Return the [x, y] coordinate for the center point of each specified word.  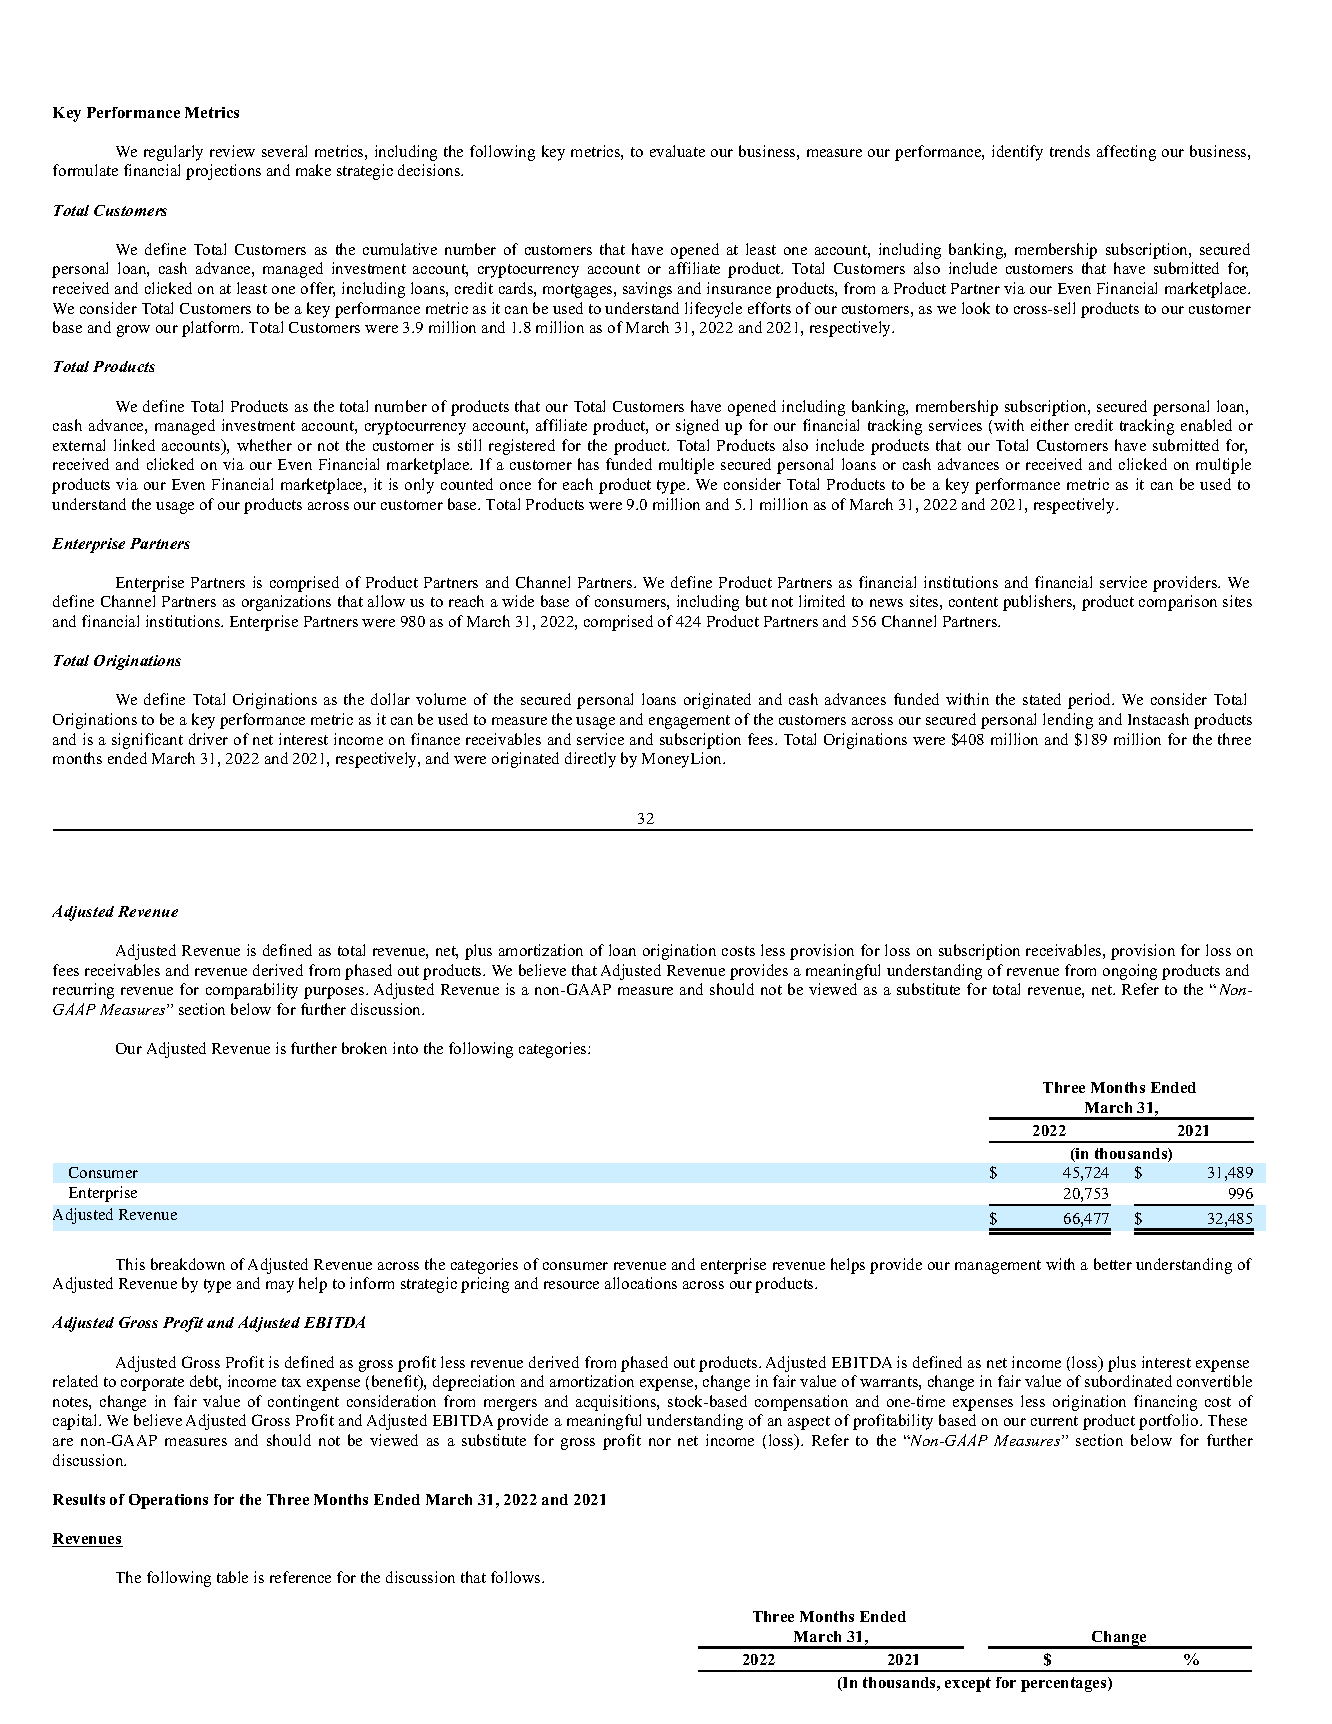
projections [223, 172]
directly [590, 760]
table [232, 1577]
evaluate [677, 151]
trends [1070, 151]
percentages [1065, 1684]
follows [517, 1577]
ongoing [1130, 972]
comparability [252, 991]
